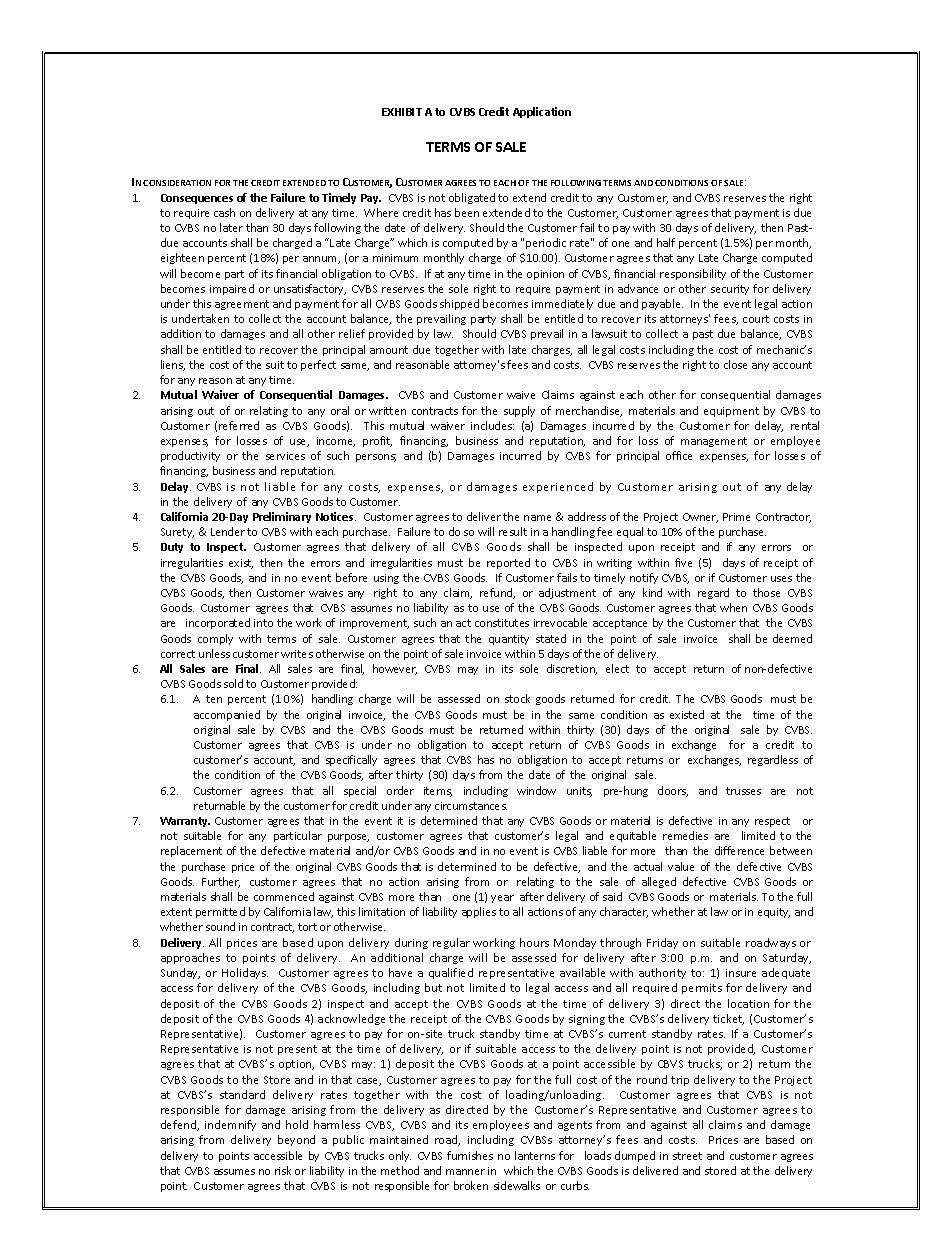 Image resolution: width=952 pixels, height=1233 pixels. What do you see at coordinates (285, 456) in the document?
I see `services` at bounding box center [285, 456].
